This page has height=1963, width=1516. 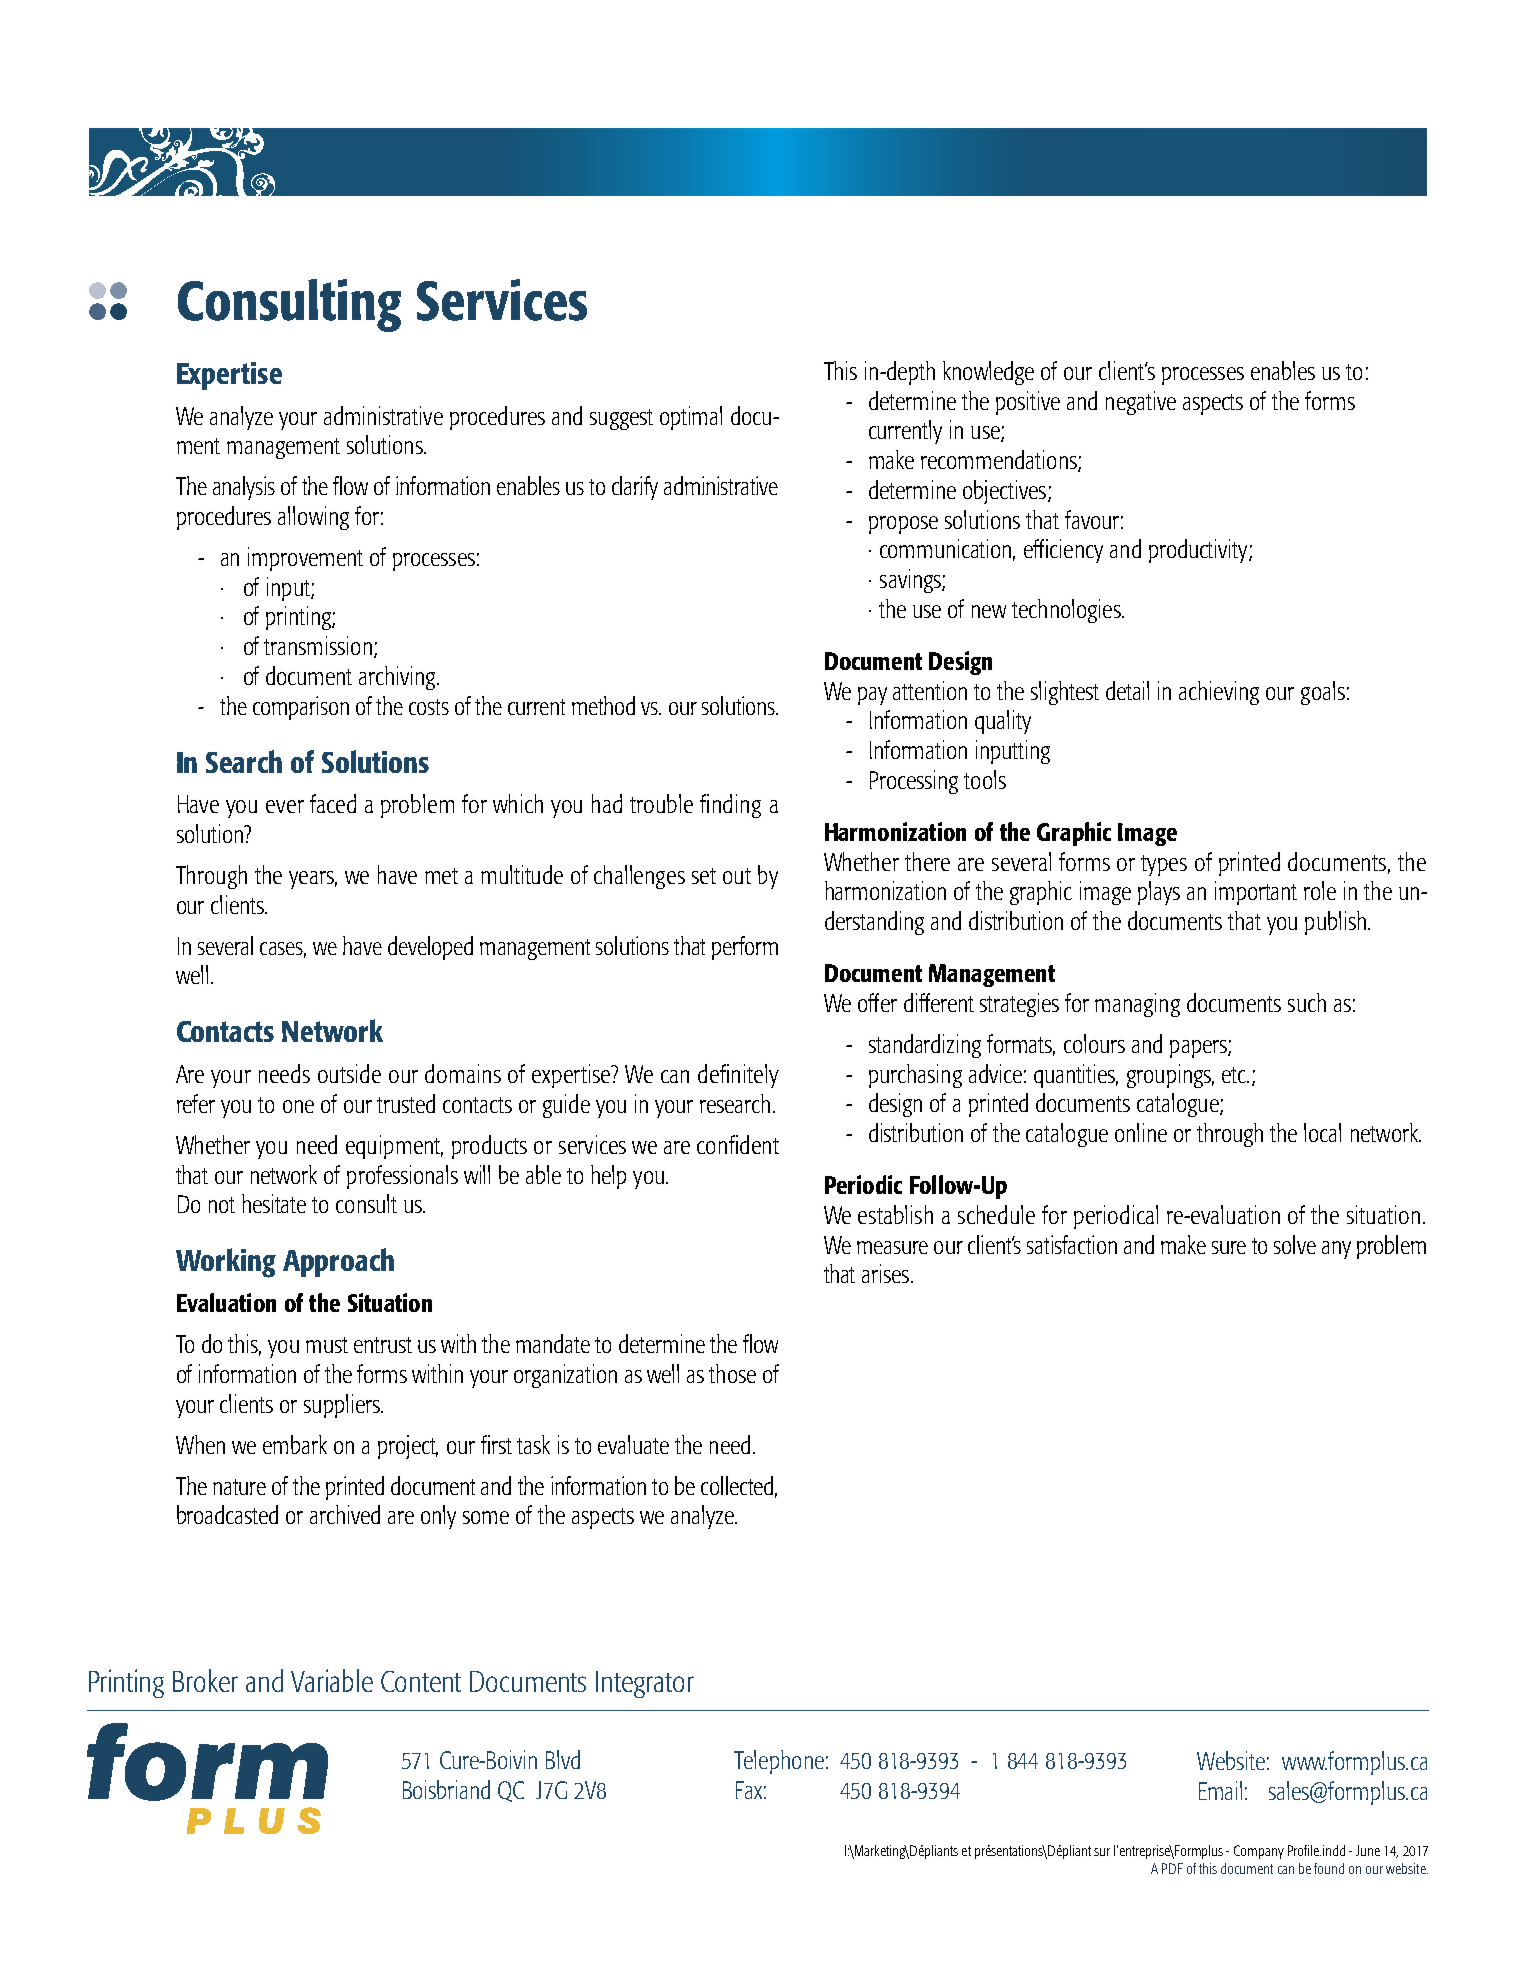 I want to click on embark, so click(x=295, y=1444).
